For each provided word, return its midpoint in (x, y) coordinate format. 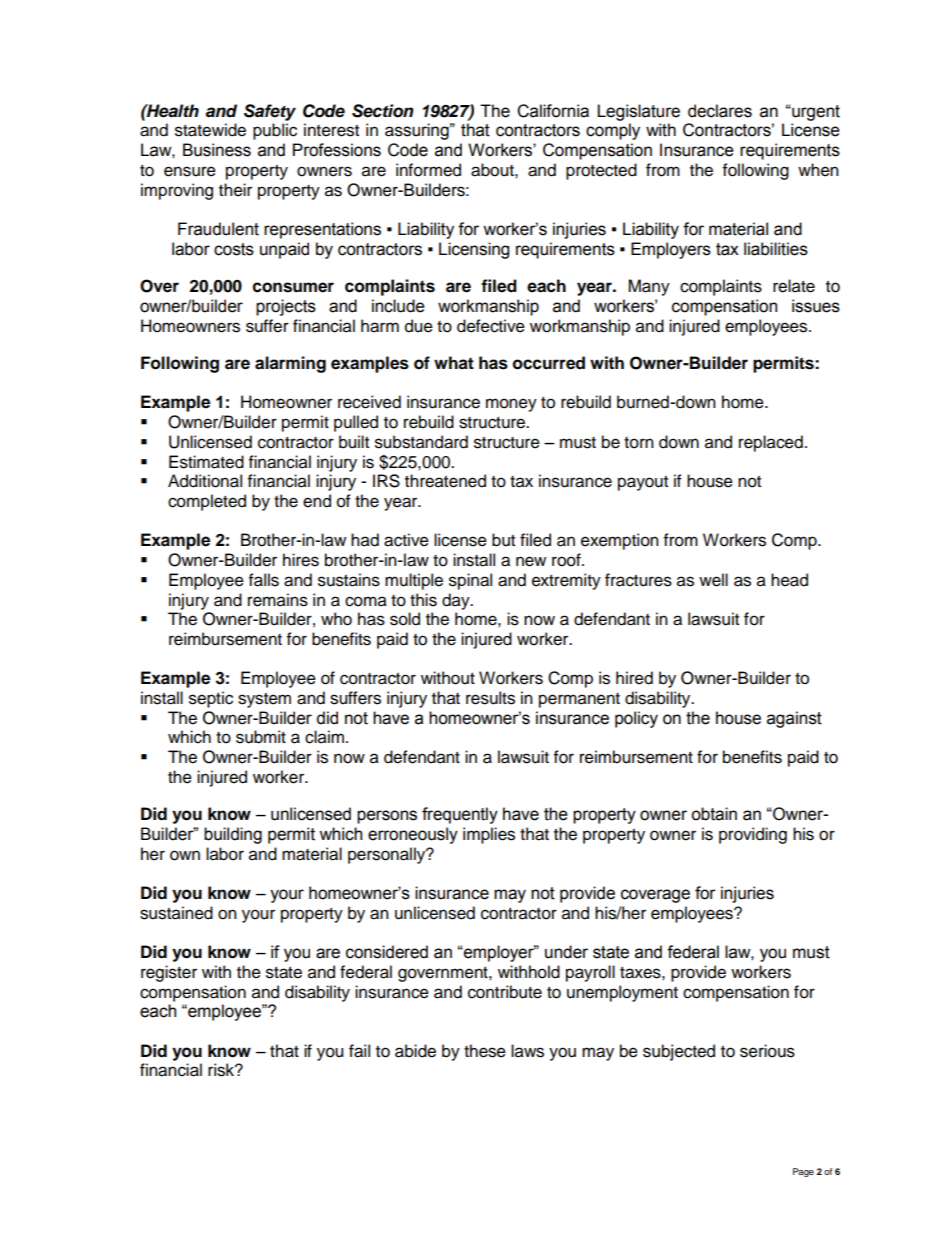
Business (217, 150)
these (485, 1051)
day (457, 601)
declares (720, 111)
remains (278, 600)
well (713, 580)
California (553, 111)
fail (359, 1051)
